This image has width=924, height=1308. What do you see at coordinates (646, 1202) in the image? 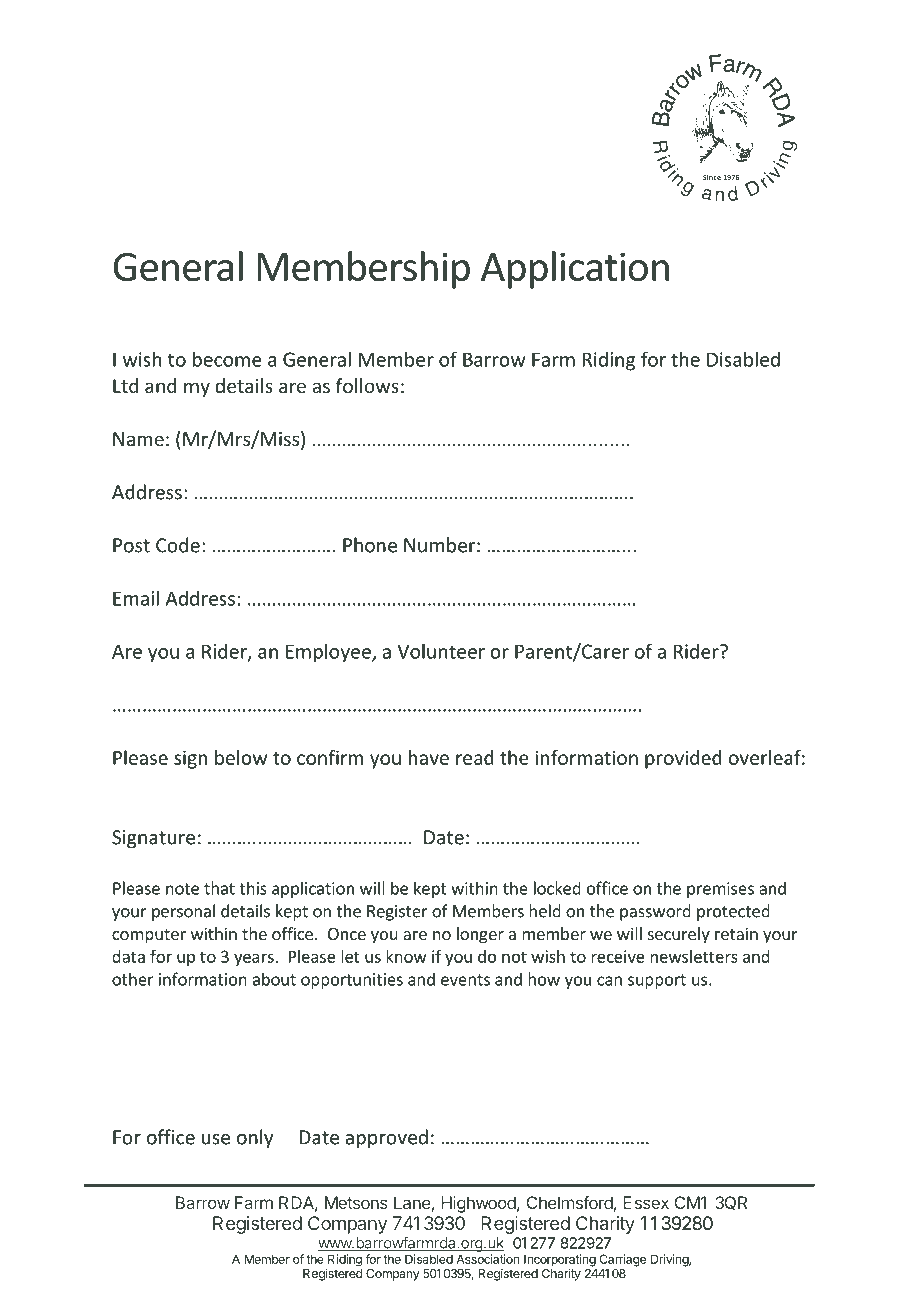
I see `Essex` at bounding box center [646, 1202].
